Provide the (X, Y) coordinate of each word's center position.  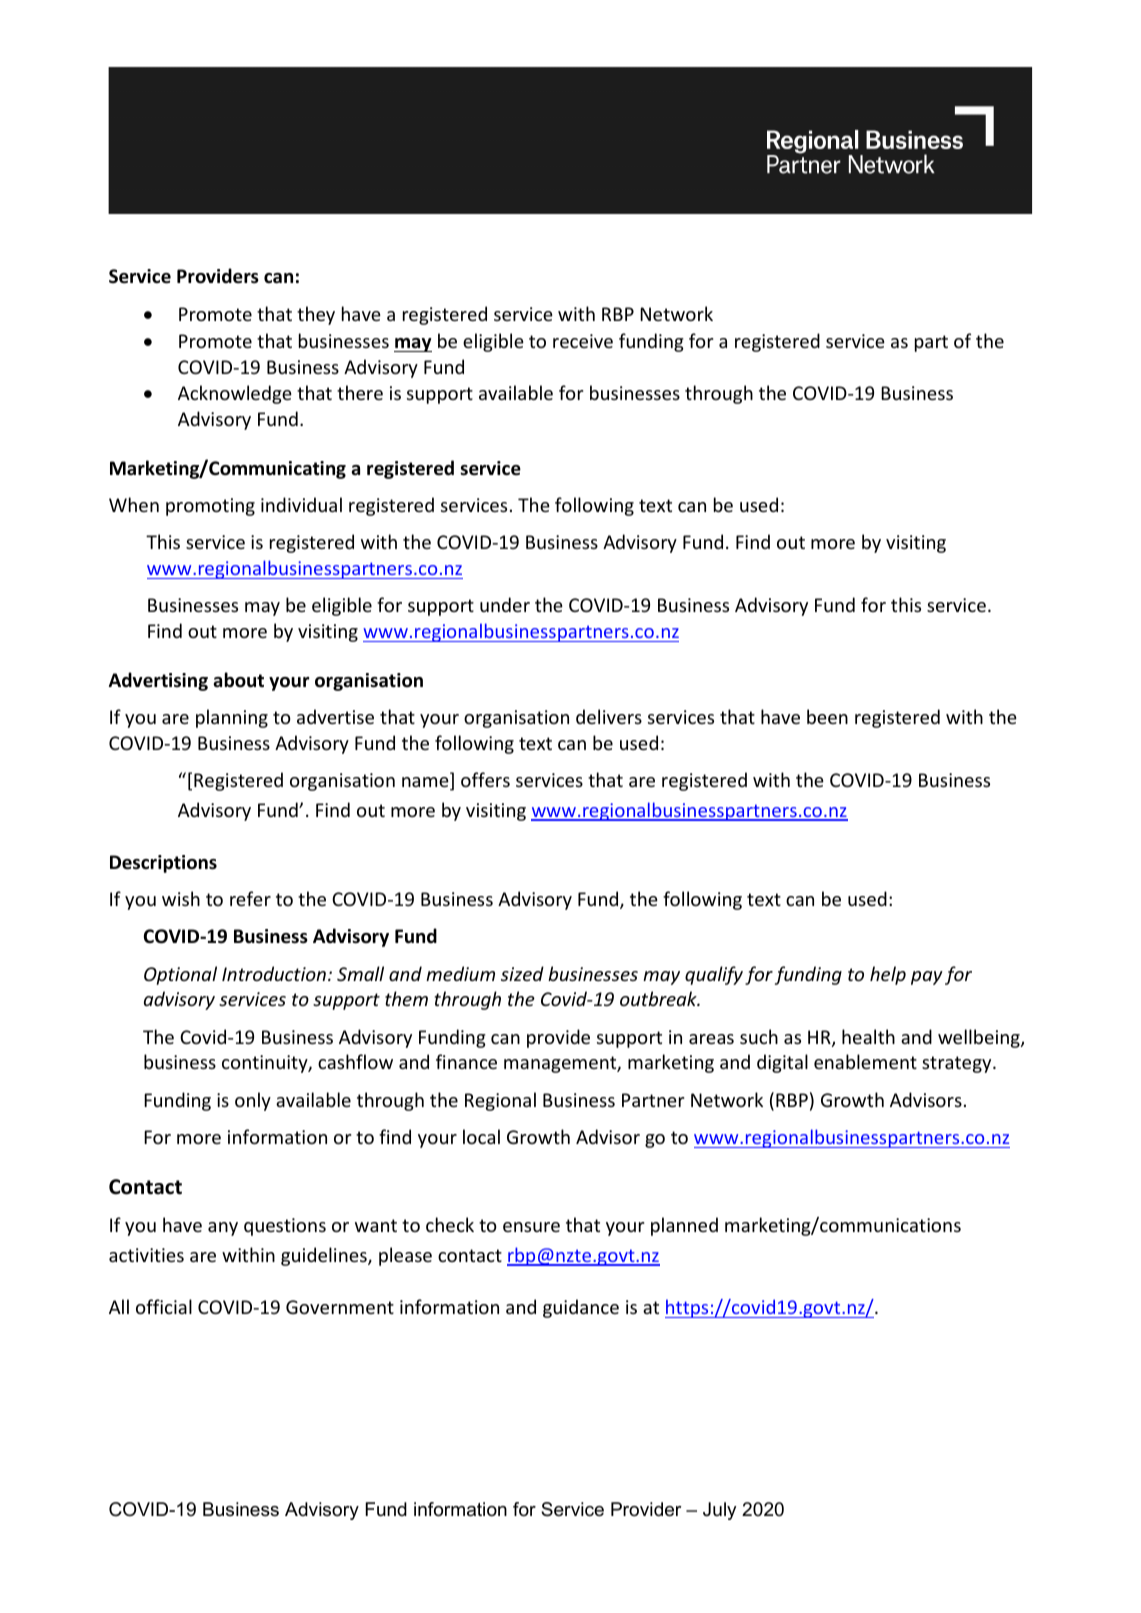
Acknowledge (235, 394)
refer (250, 898)
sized (522, 973)
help (888, 975)
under (505, 604)
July (719, 1511)
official (164, 1306)
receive (583, 341)
